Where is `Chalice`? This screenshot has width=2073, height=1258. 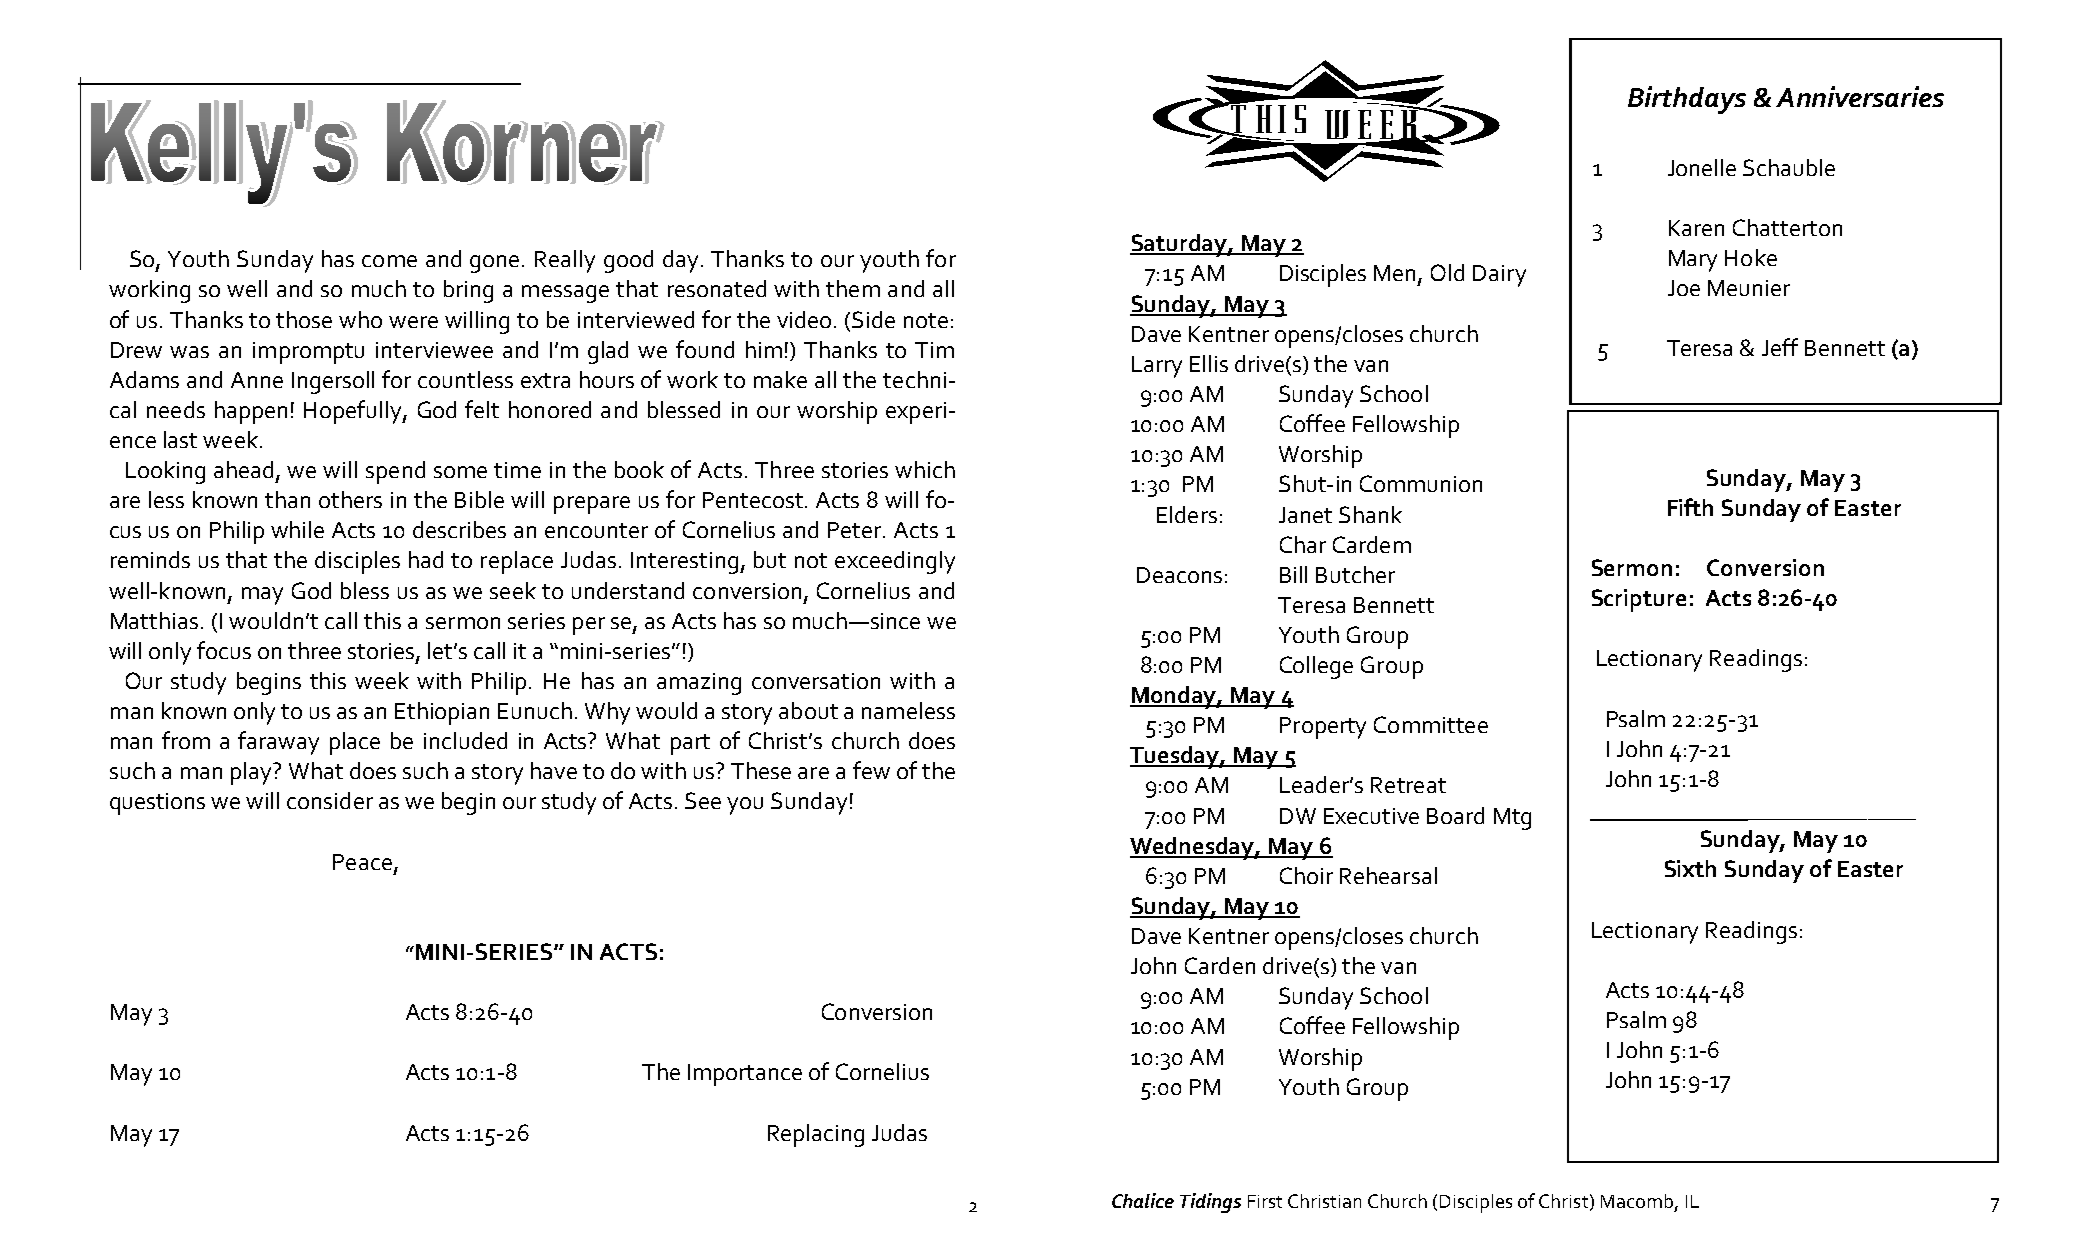
Chalice is located at coordinates (1143, 1200).
